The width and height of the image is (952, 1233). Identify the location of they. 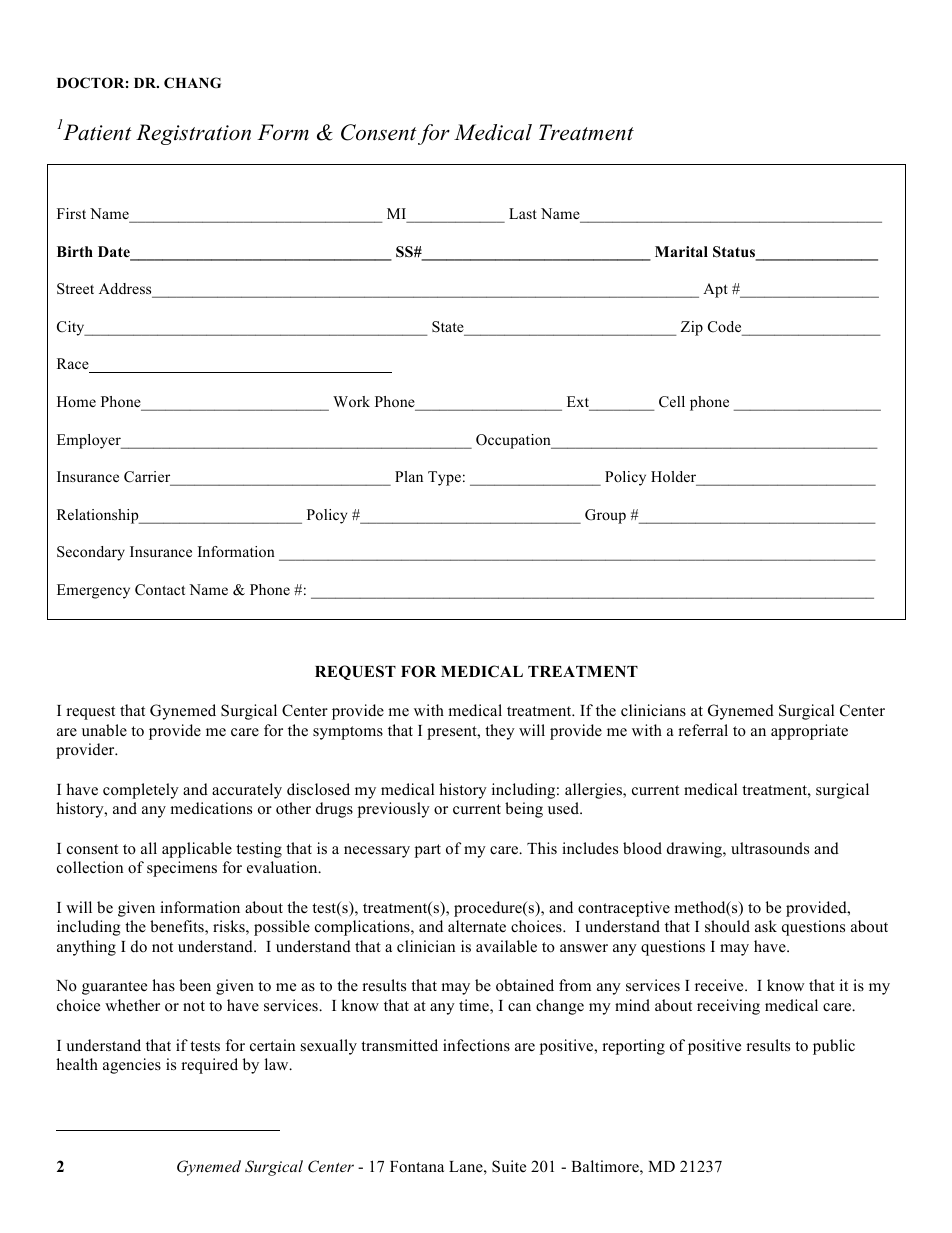
(500, 732).
